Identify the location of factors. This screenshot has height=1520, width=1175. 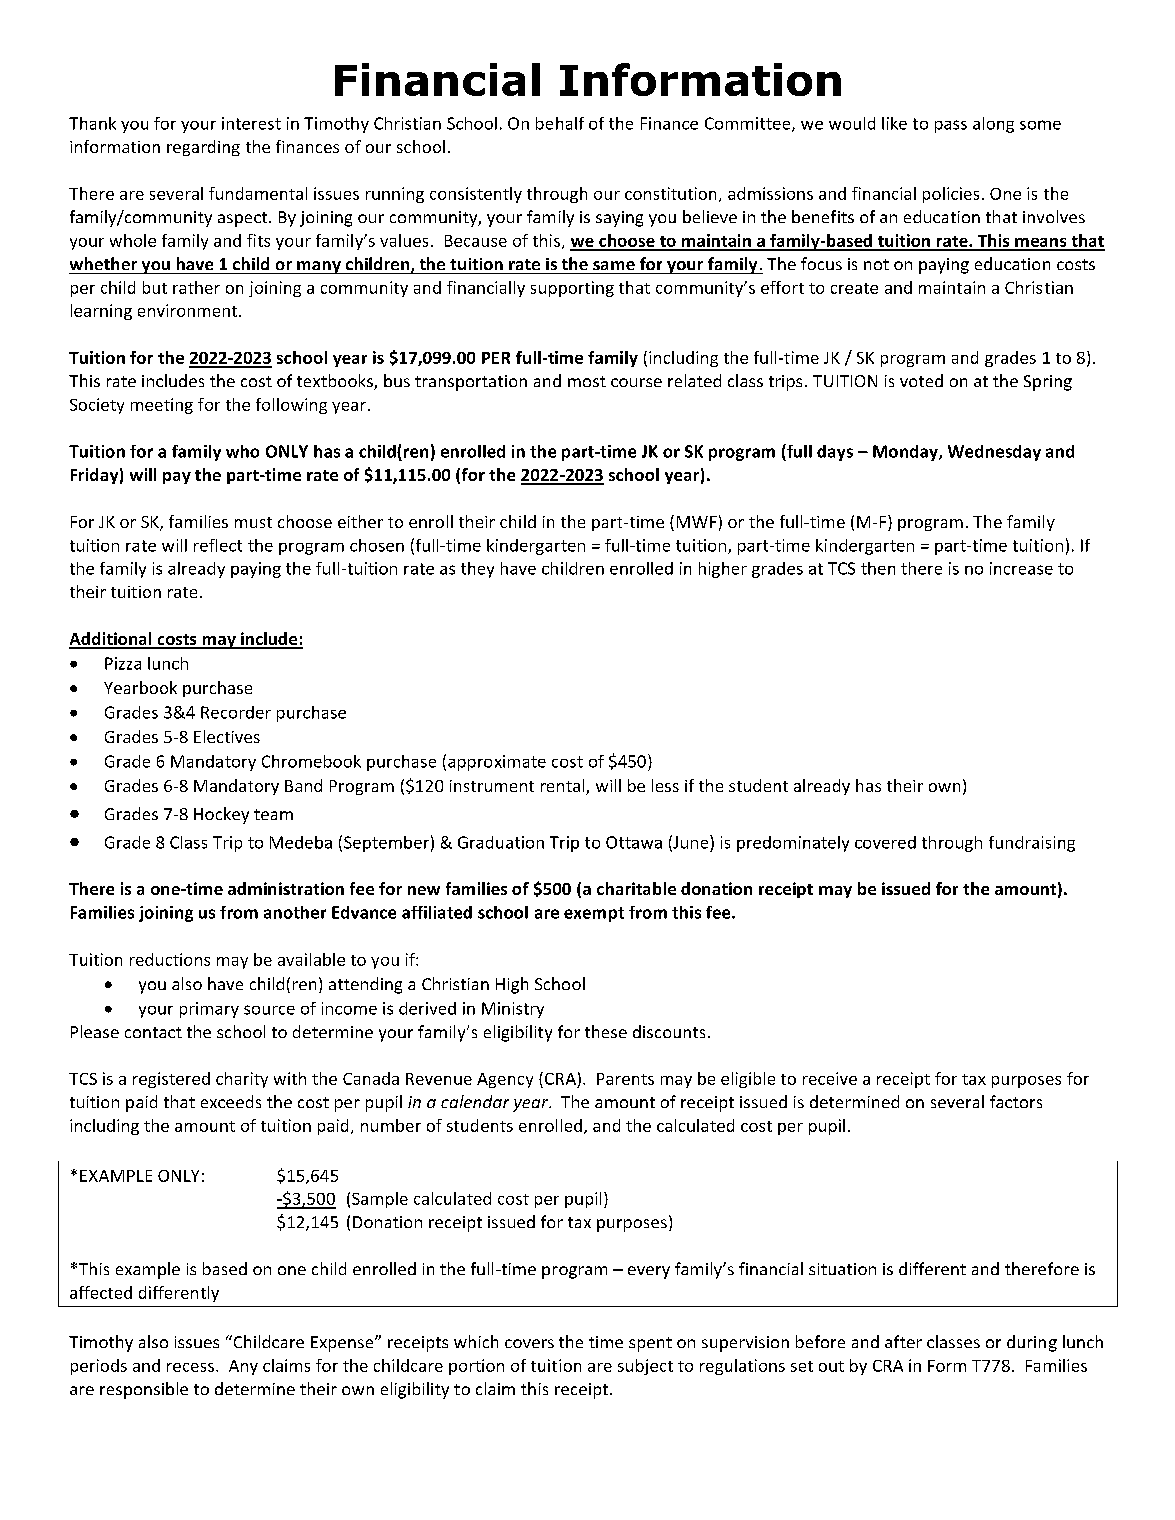
(1016, 1101).
